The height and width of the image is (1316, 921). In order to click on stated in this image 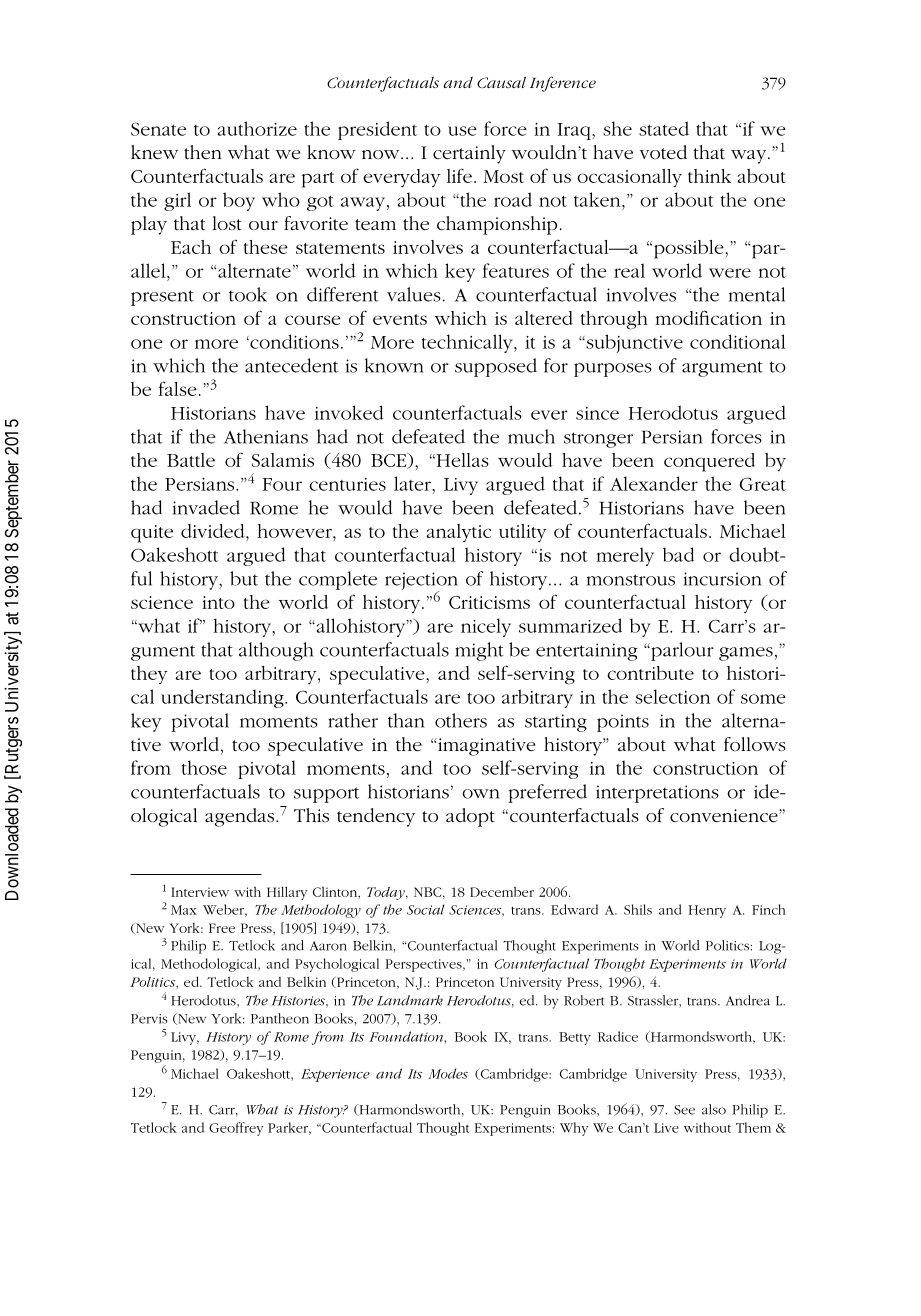, I will do `click(664, 128)`.
